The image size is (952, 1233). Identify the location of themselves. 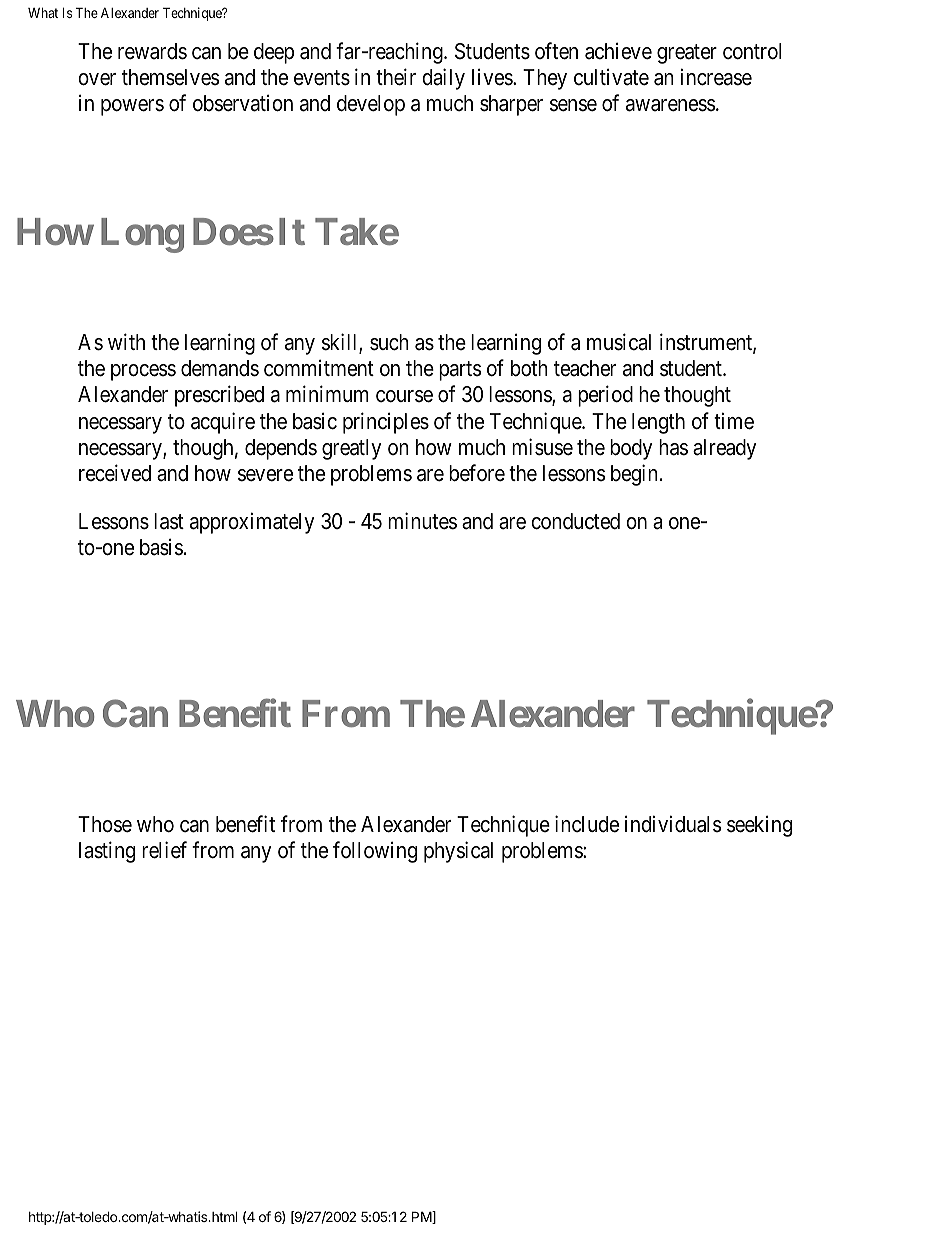
(171, 77).
